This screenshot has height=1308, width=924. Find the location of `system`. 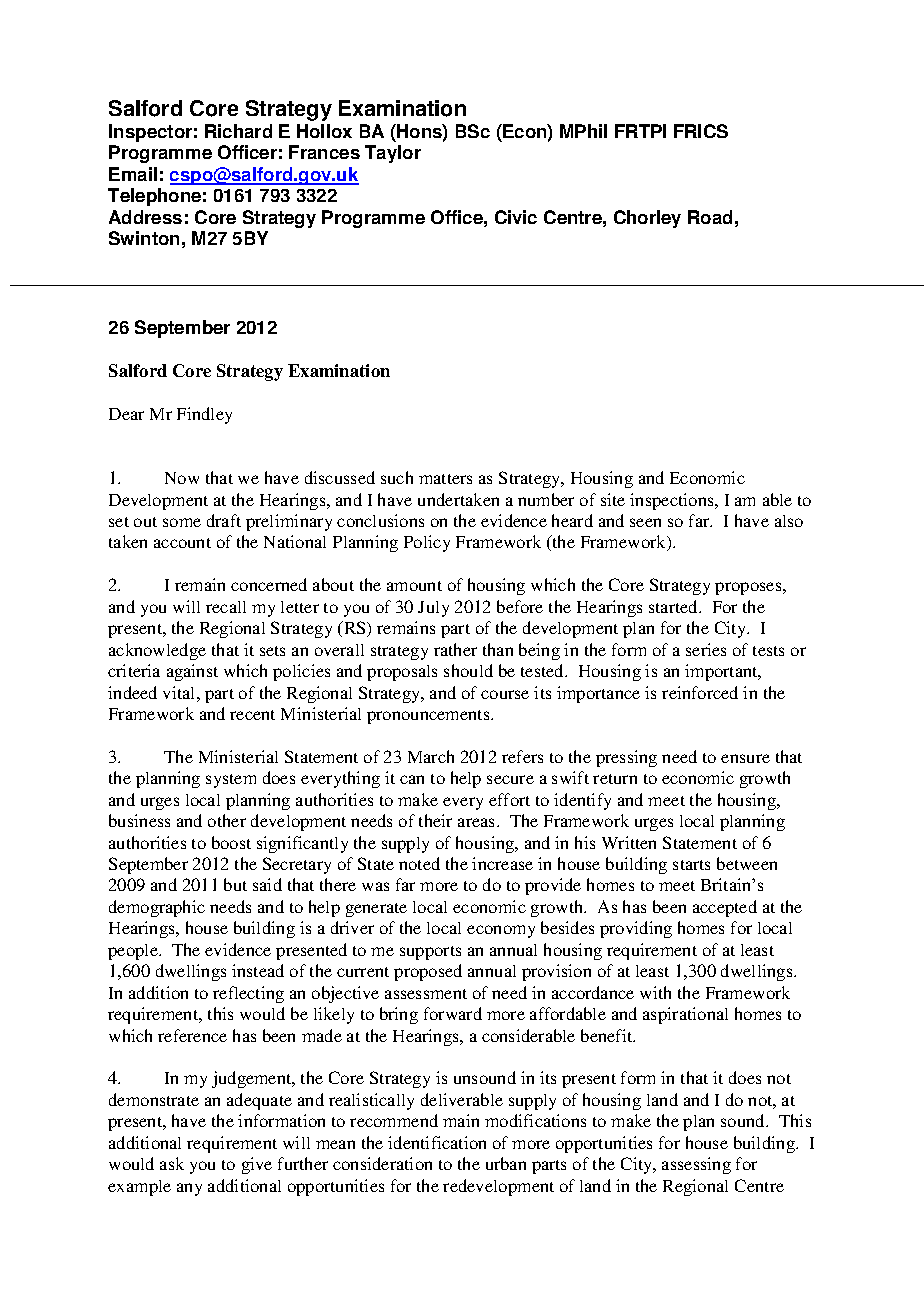

system is located at coordinates (231, 781).
